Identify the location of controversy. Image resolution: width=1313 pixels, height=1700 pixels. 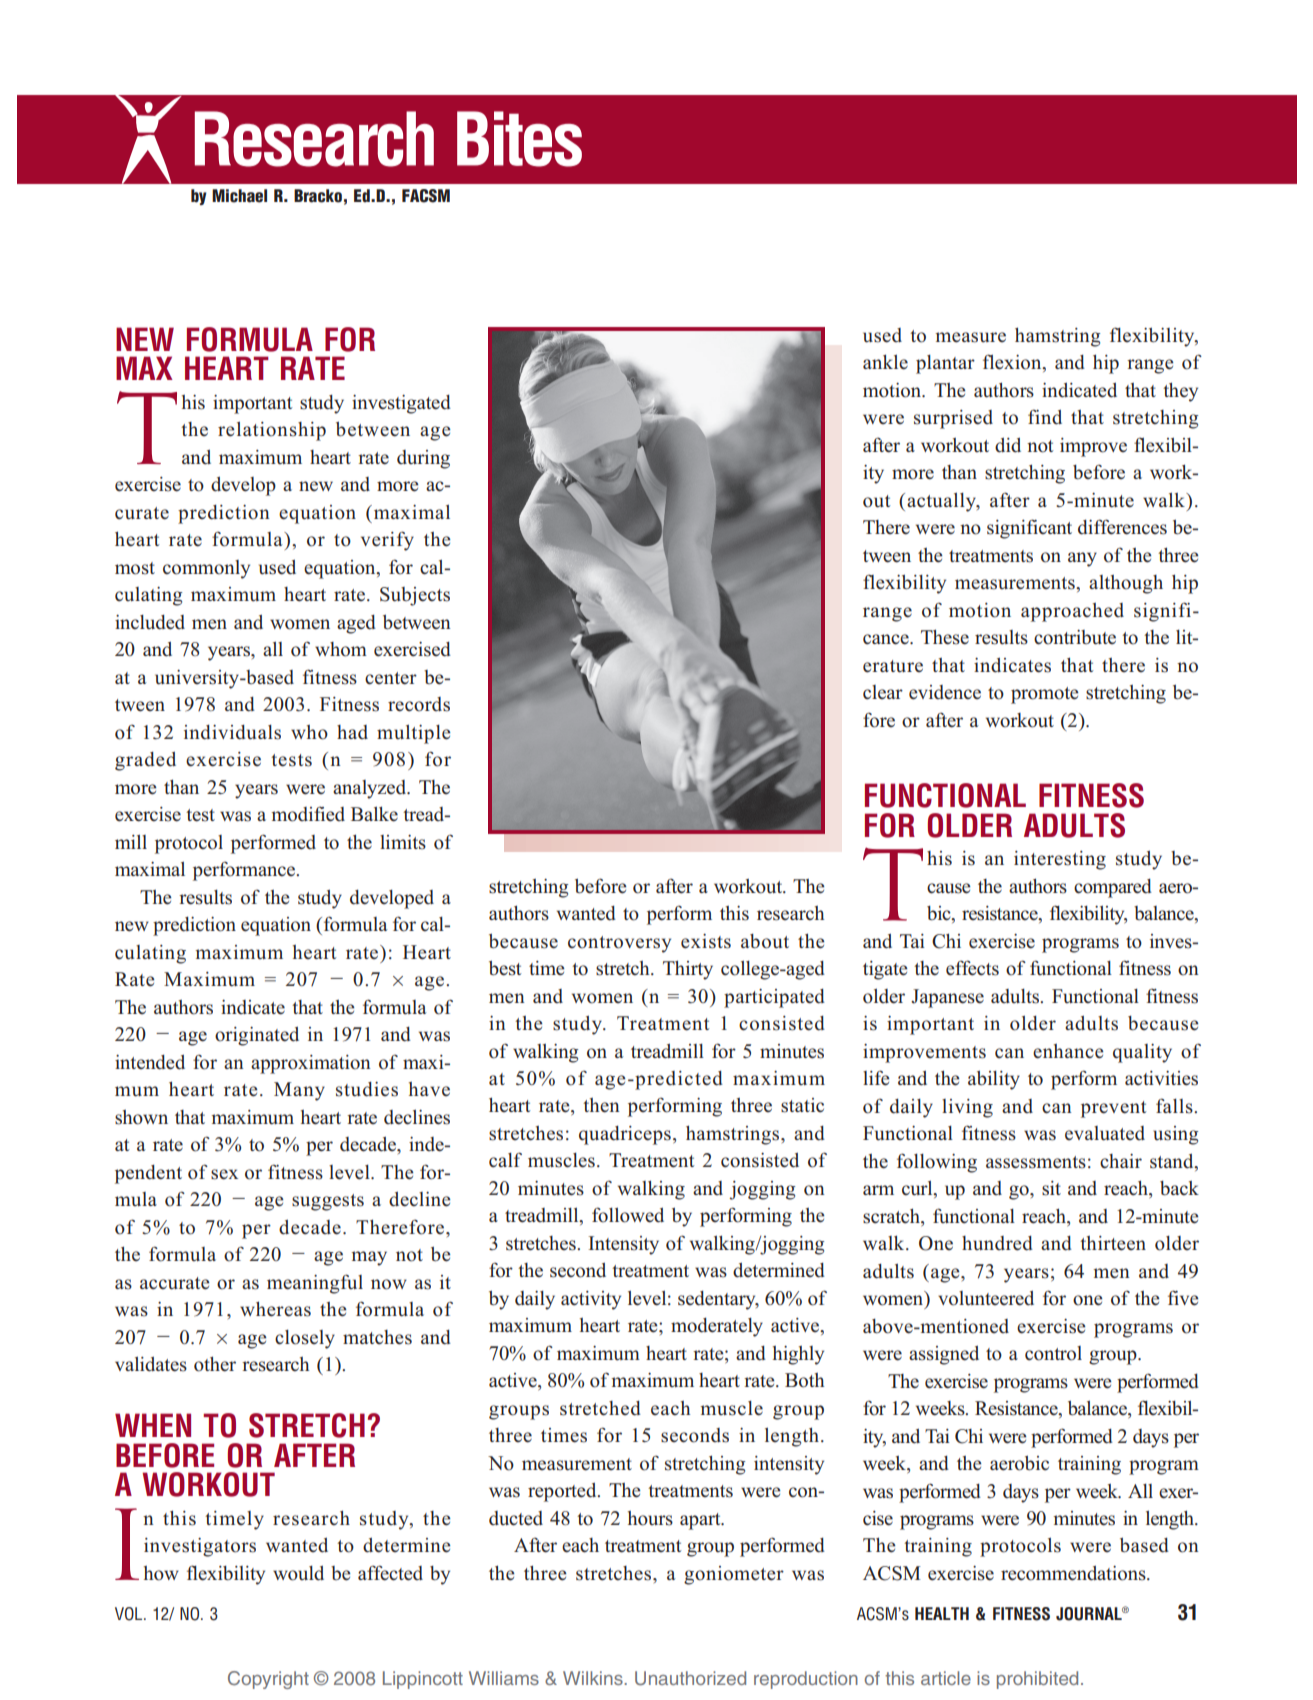
(619, 944).
